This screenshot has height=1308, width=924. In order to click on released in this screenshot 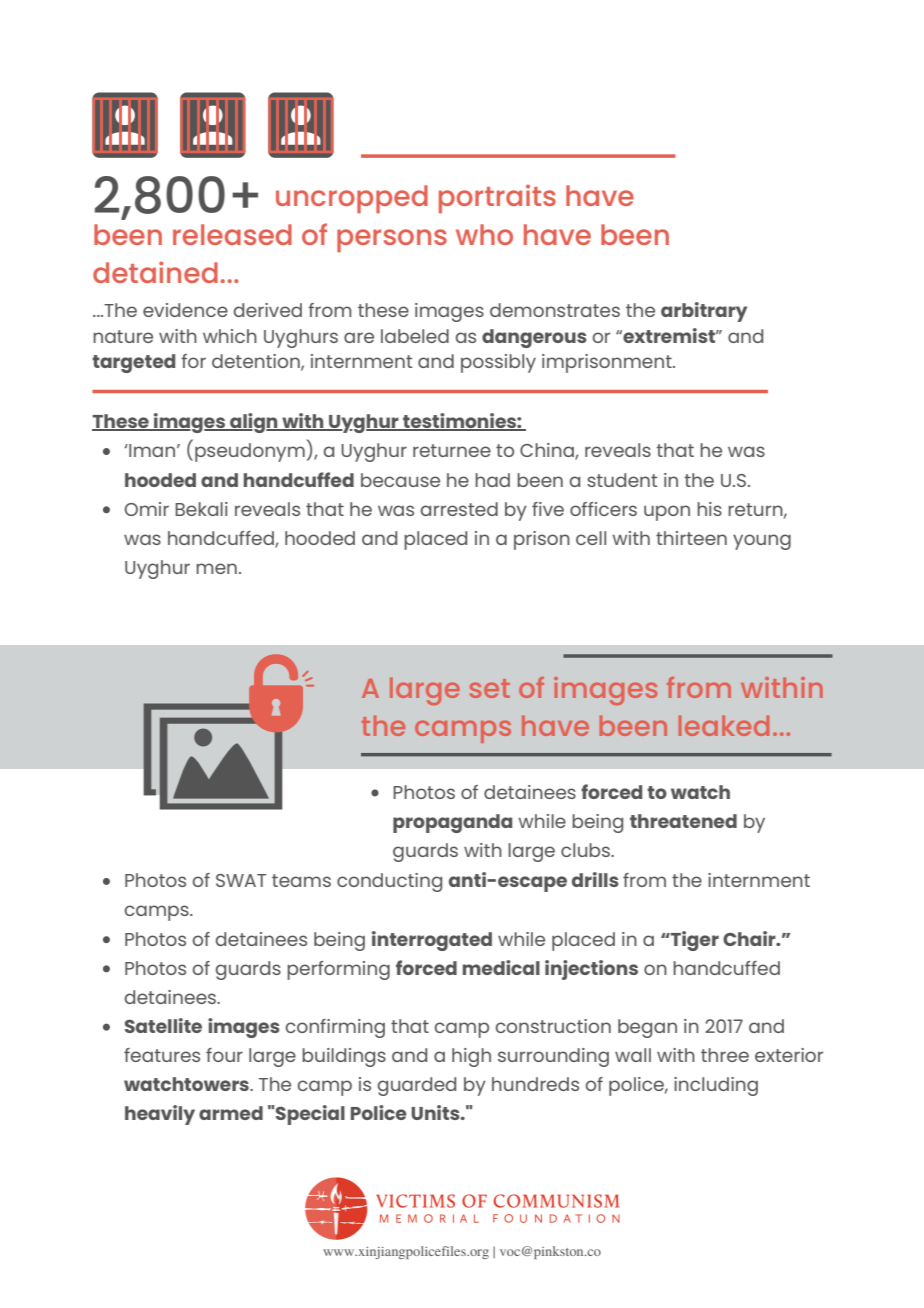, I will do `click(232, 234)`.
